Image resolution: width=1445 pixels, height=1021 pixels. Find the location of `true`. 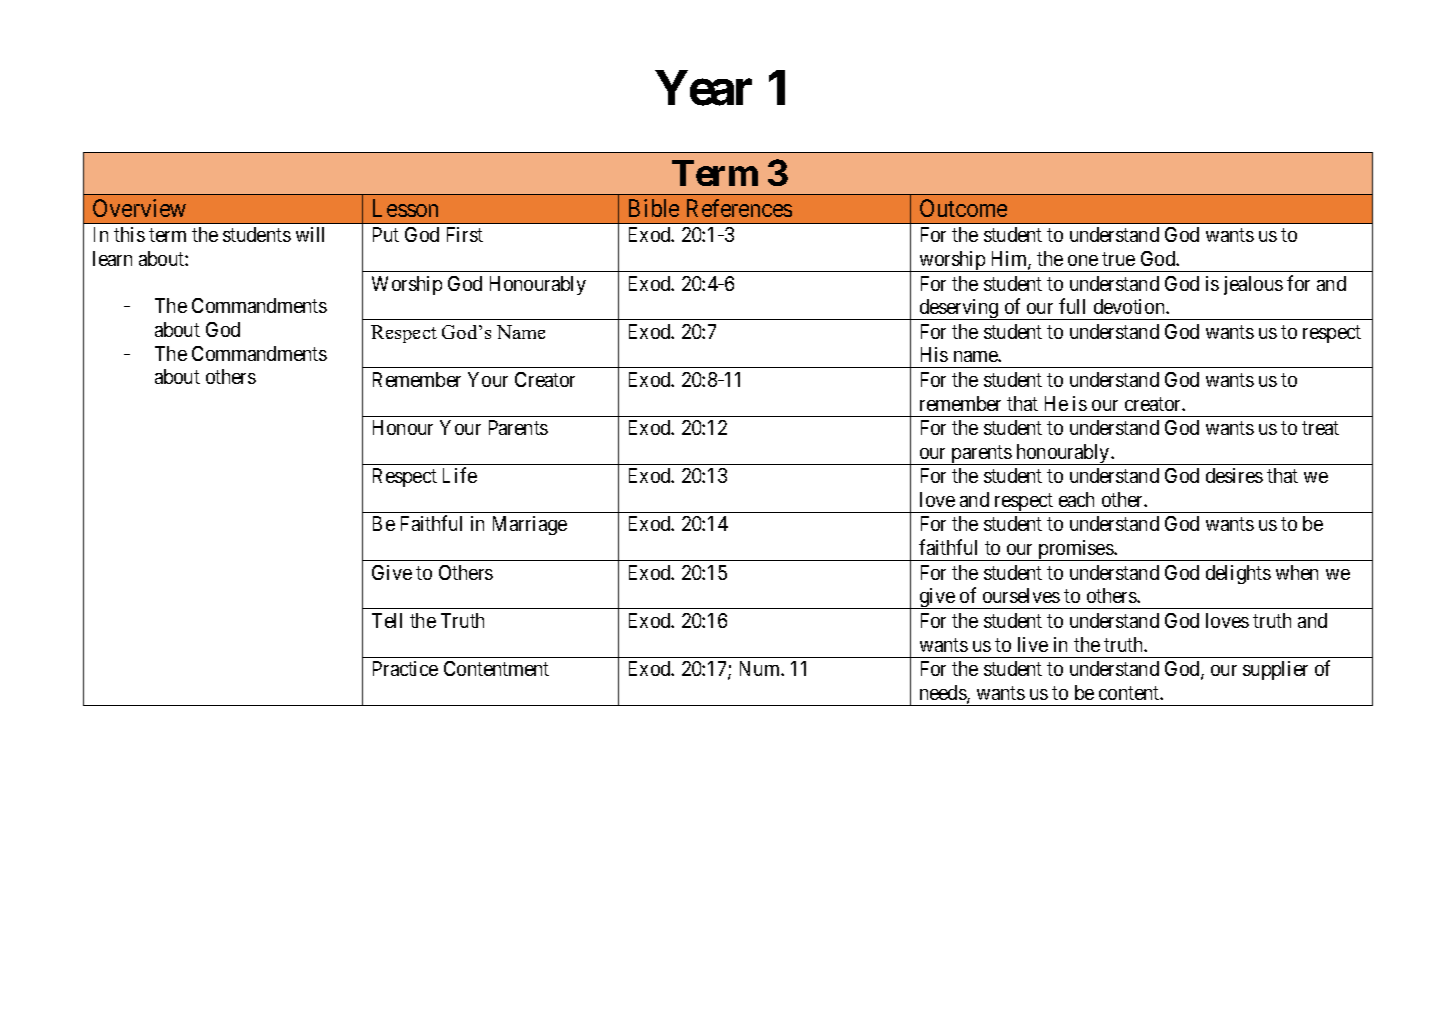

true is located at coordinates (1118, 259).
